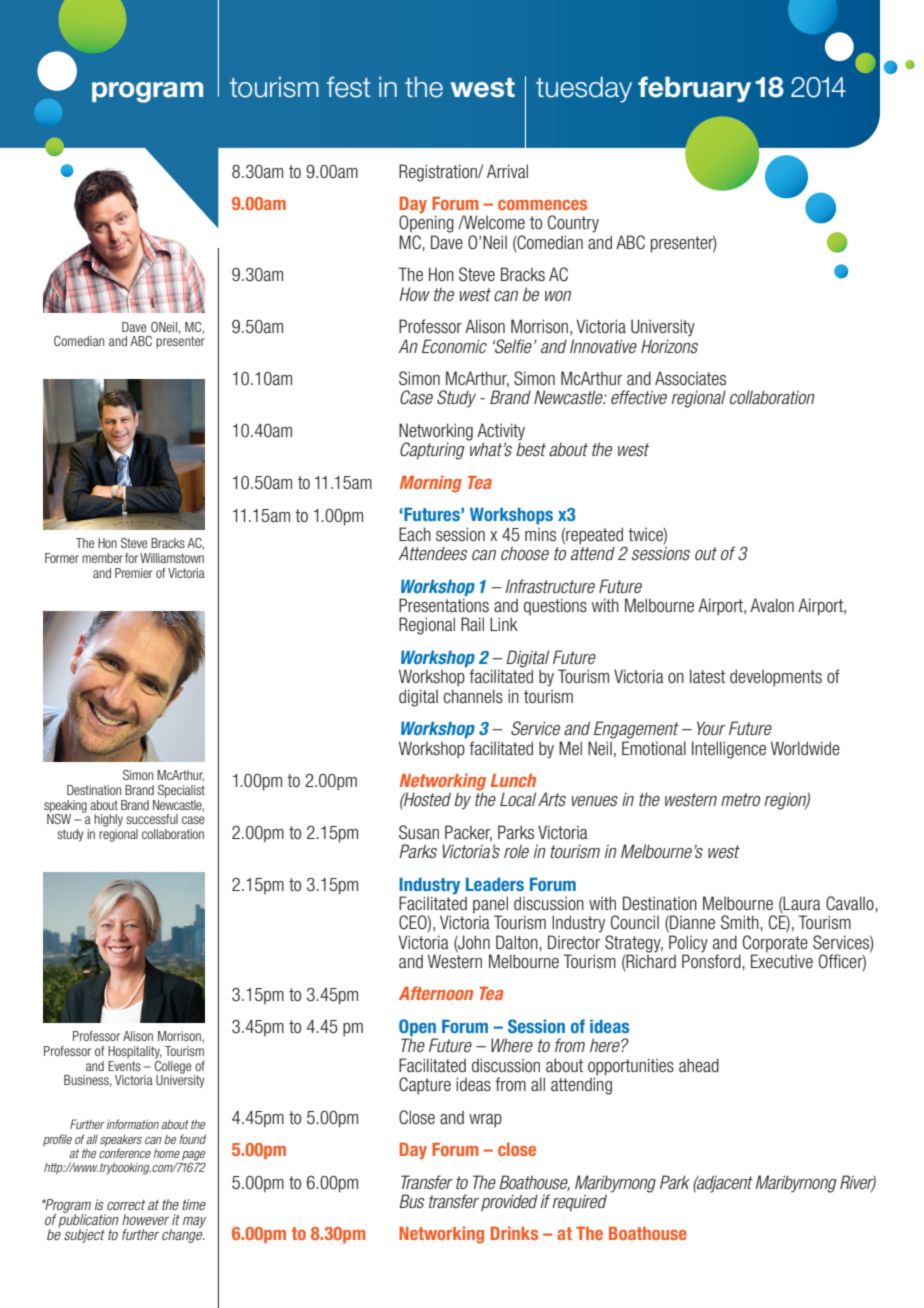 The image size is (924, 1308). Describe the element at coordinates (134, 573) in the screenshot. I see `Premier` at that location.
